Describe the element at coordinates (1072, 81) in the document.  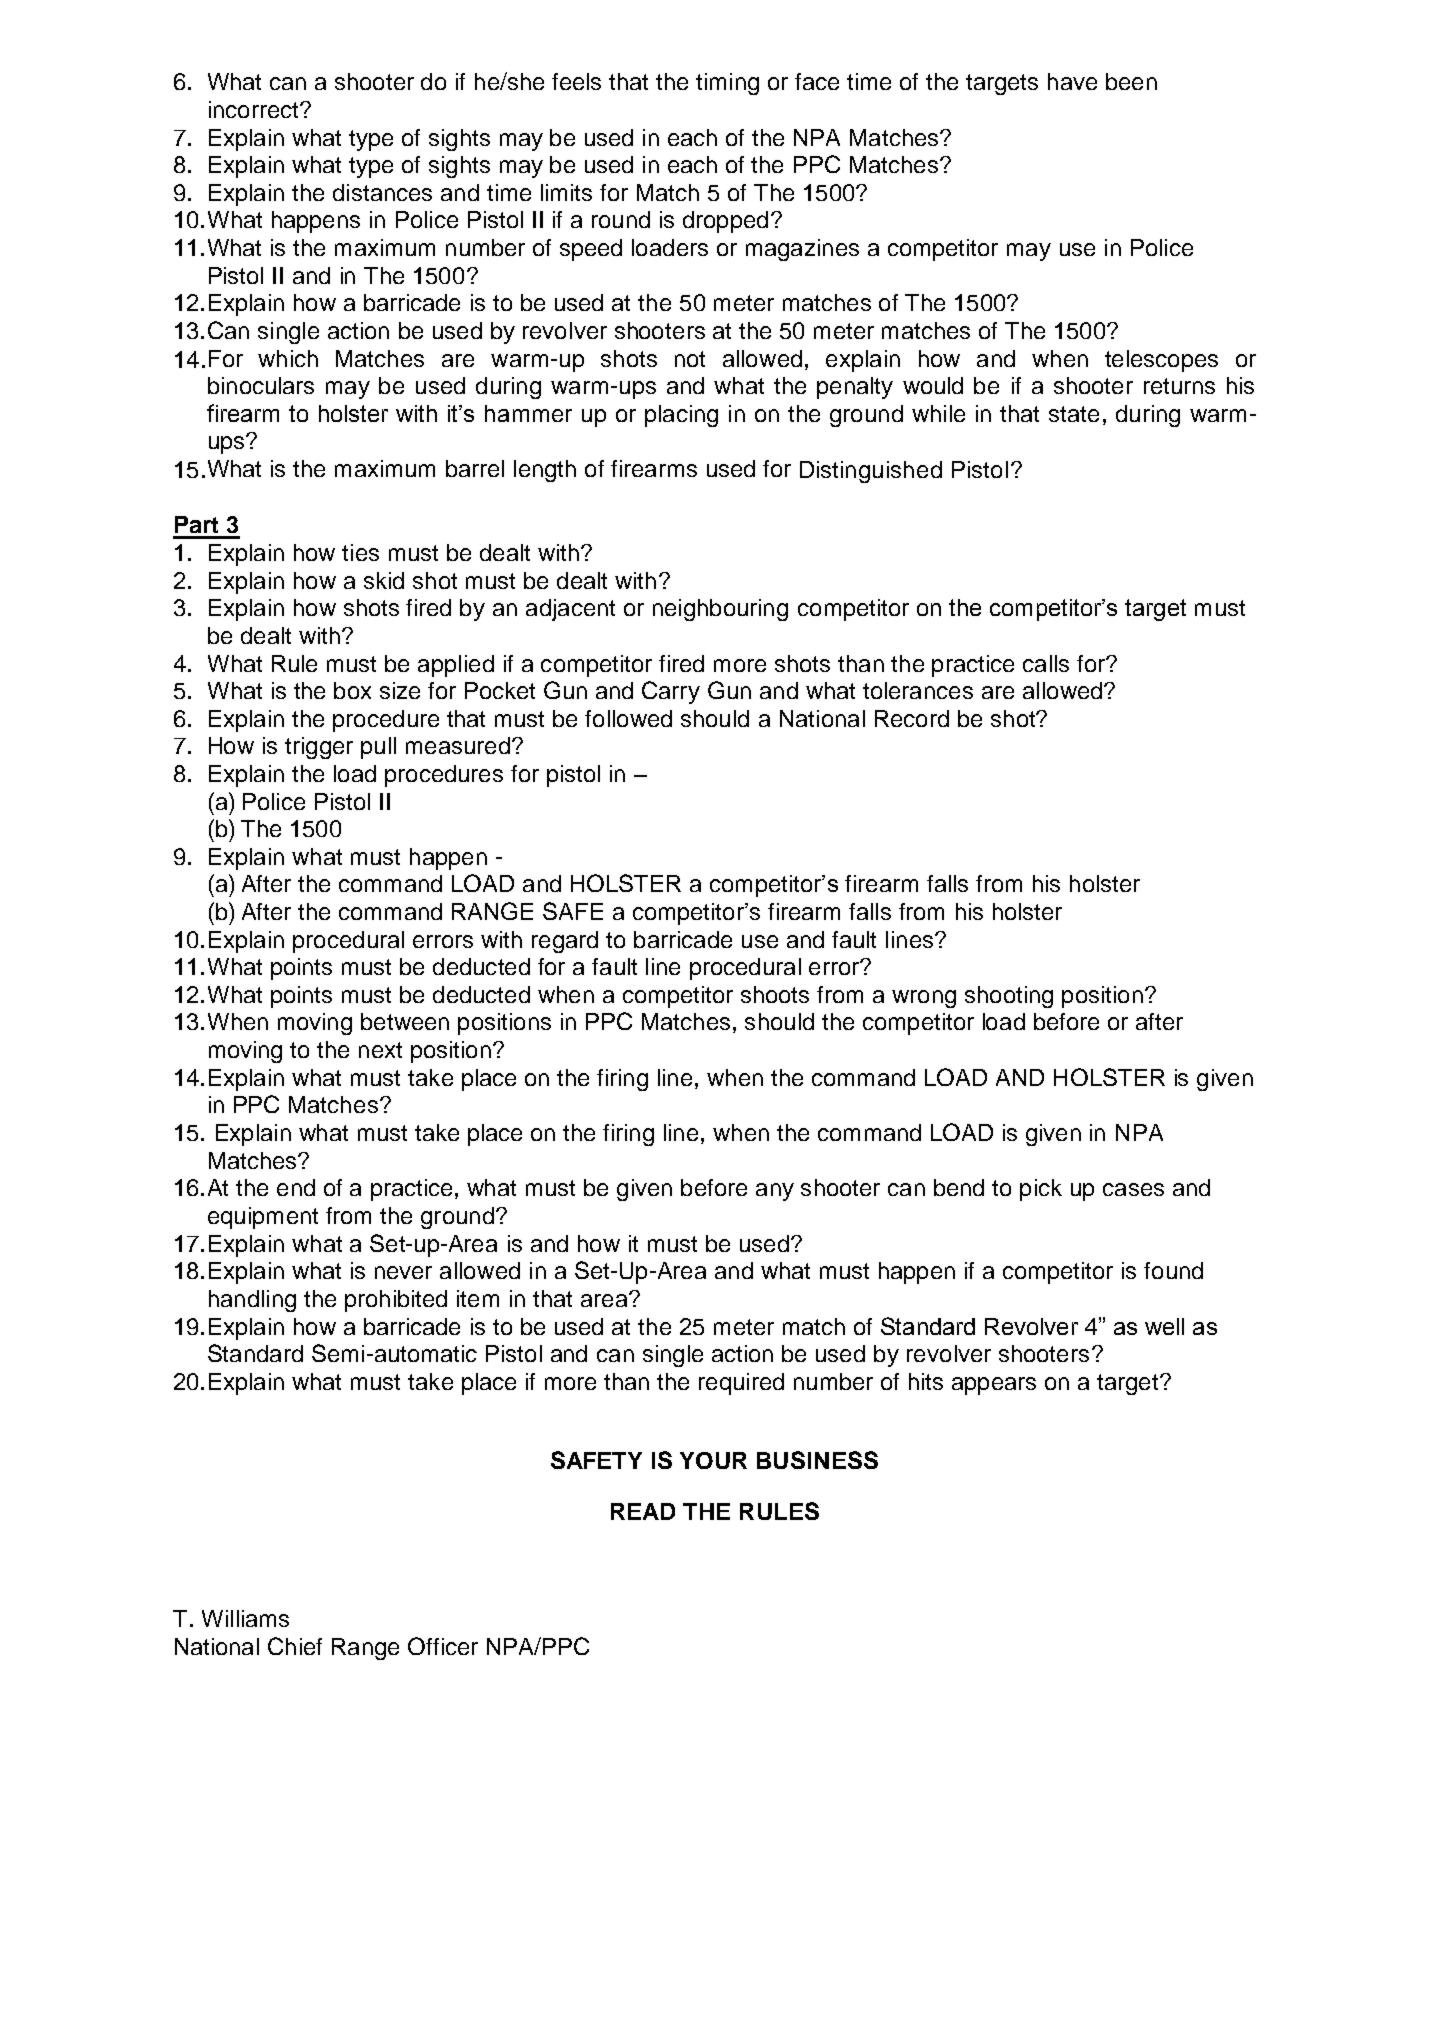
I see `have` at that location.
